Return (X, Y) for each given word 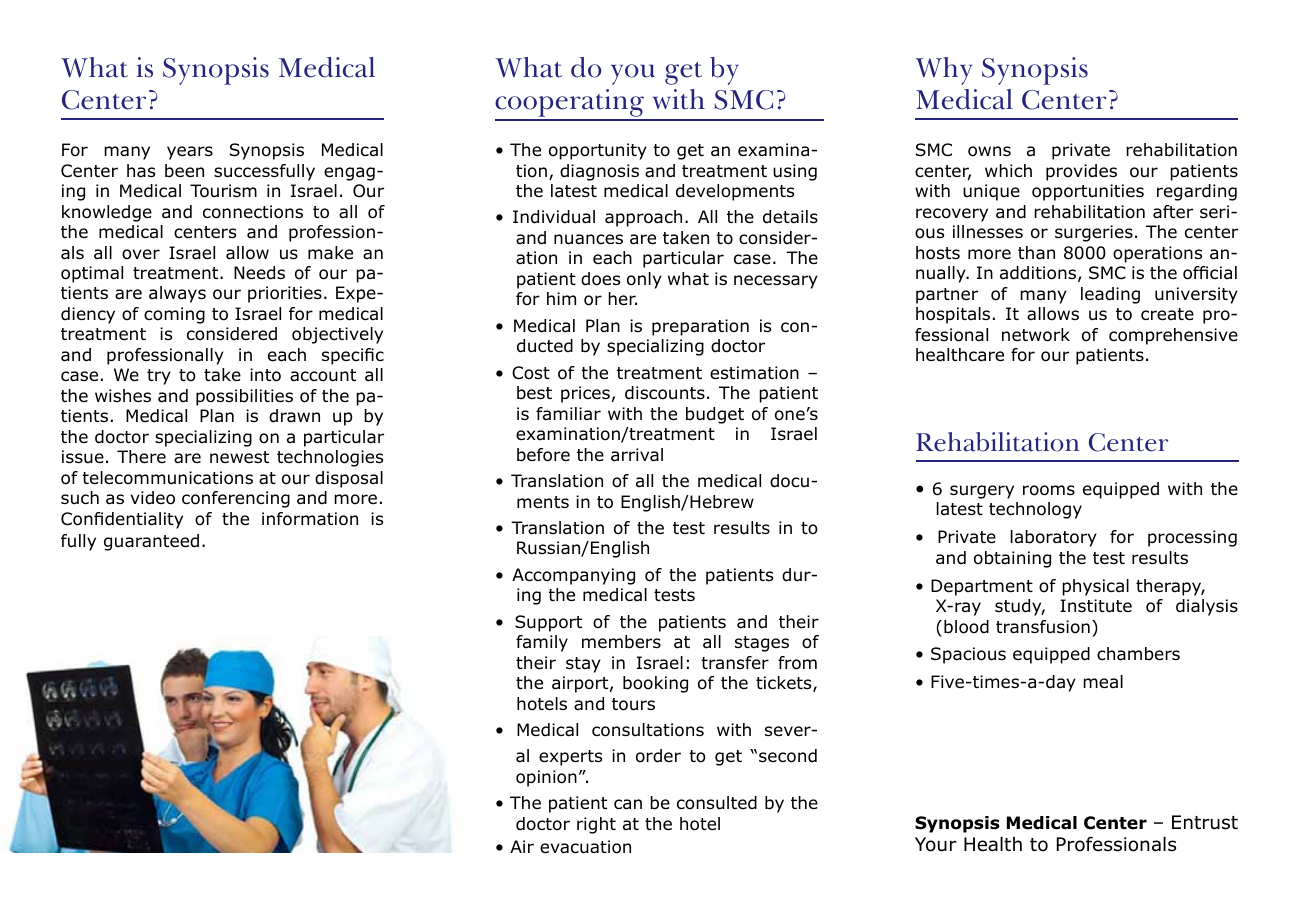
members (621, 642)
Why (943, 71)
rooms (1049, 490)
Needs (259, 273)
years (190, 153)
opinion (546, 778)
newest (239, 457)
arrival (637, 455)
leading (1110, 295)
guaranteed (151, 542)
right (596, 825)
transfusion (1043, 627)
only (644, 280)
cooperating (570, 104)
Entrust (1205, 822)
